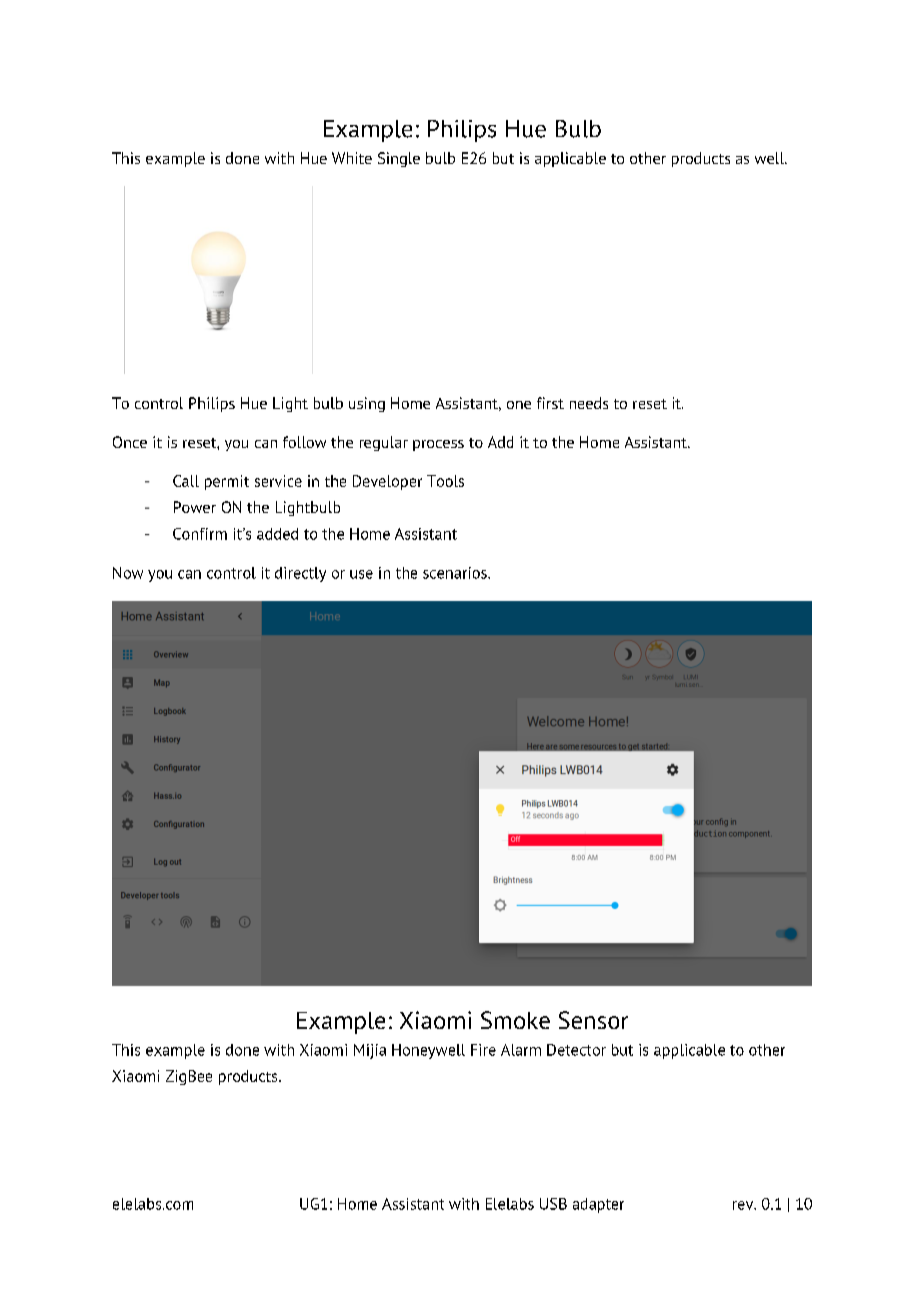 This document has height=1307, width=924. Describe the element at coordinates (550, 403) in the document. I see `first` at that location.
